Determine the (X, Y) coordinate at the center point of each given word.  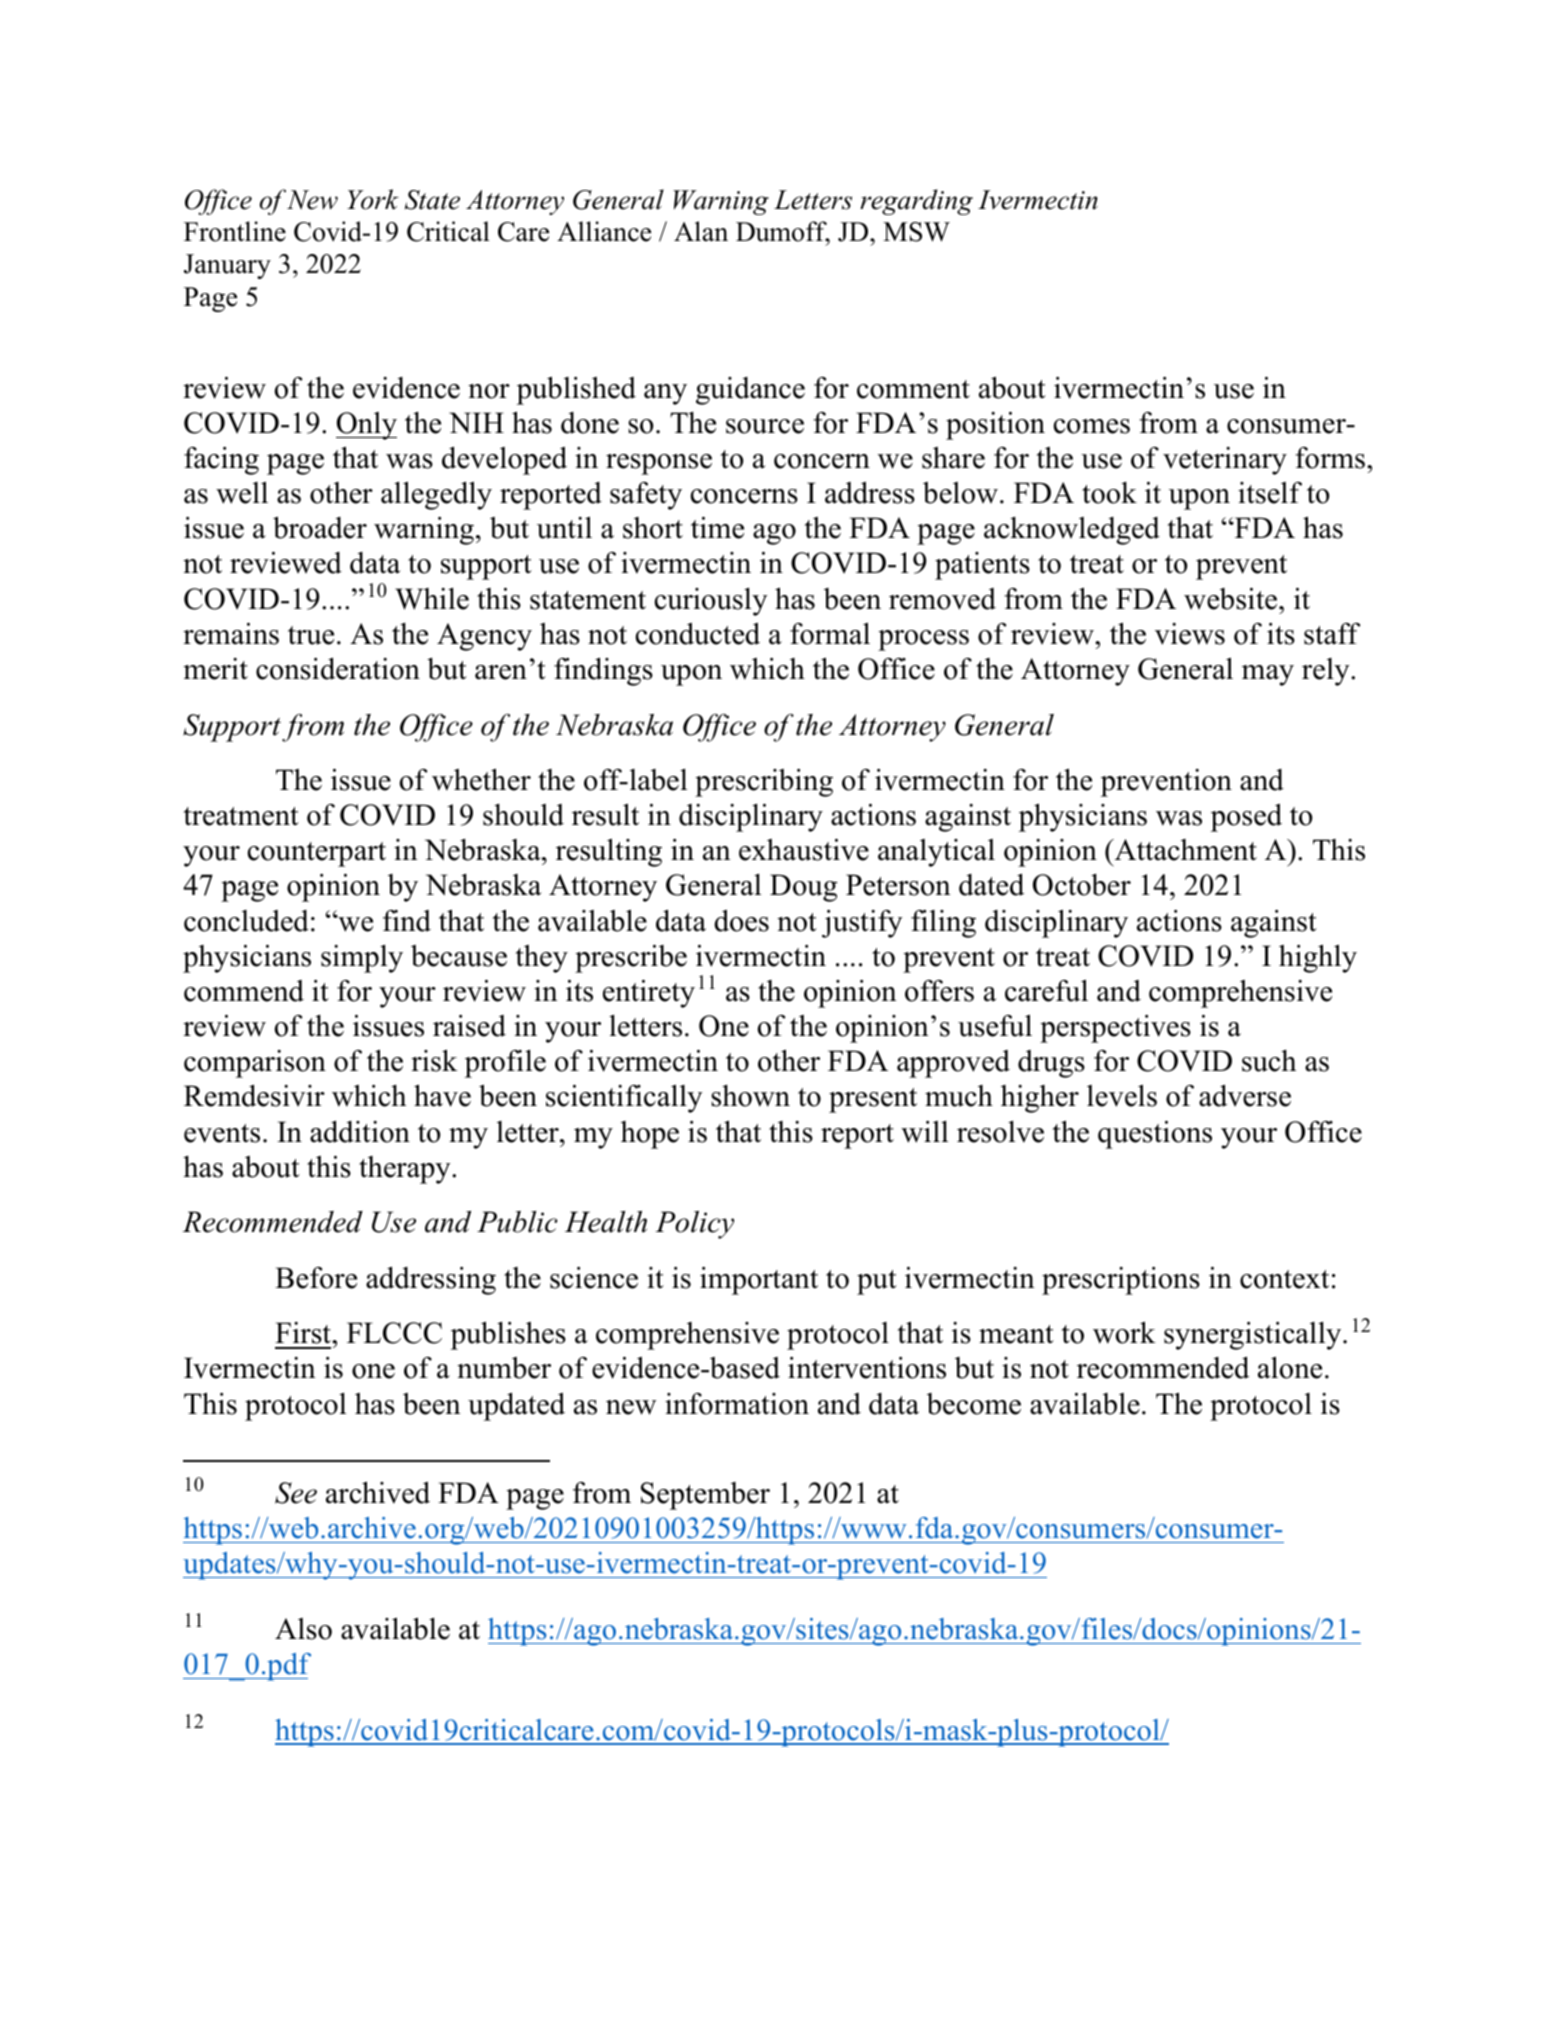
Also (303, 1629)
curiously (711, 602)
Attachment (1184, 850)
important (759, 1281)
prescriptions (1121, 1281)
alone (1290, 1367)
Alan (701, 231)
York (373, 199)
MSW (916, 232)
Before (316, 1278)
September (705, 1496)
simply (362, 959)
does (741, 921)
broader (320, 527)
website (1232, 599)
